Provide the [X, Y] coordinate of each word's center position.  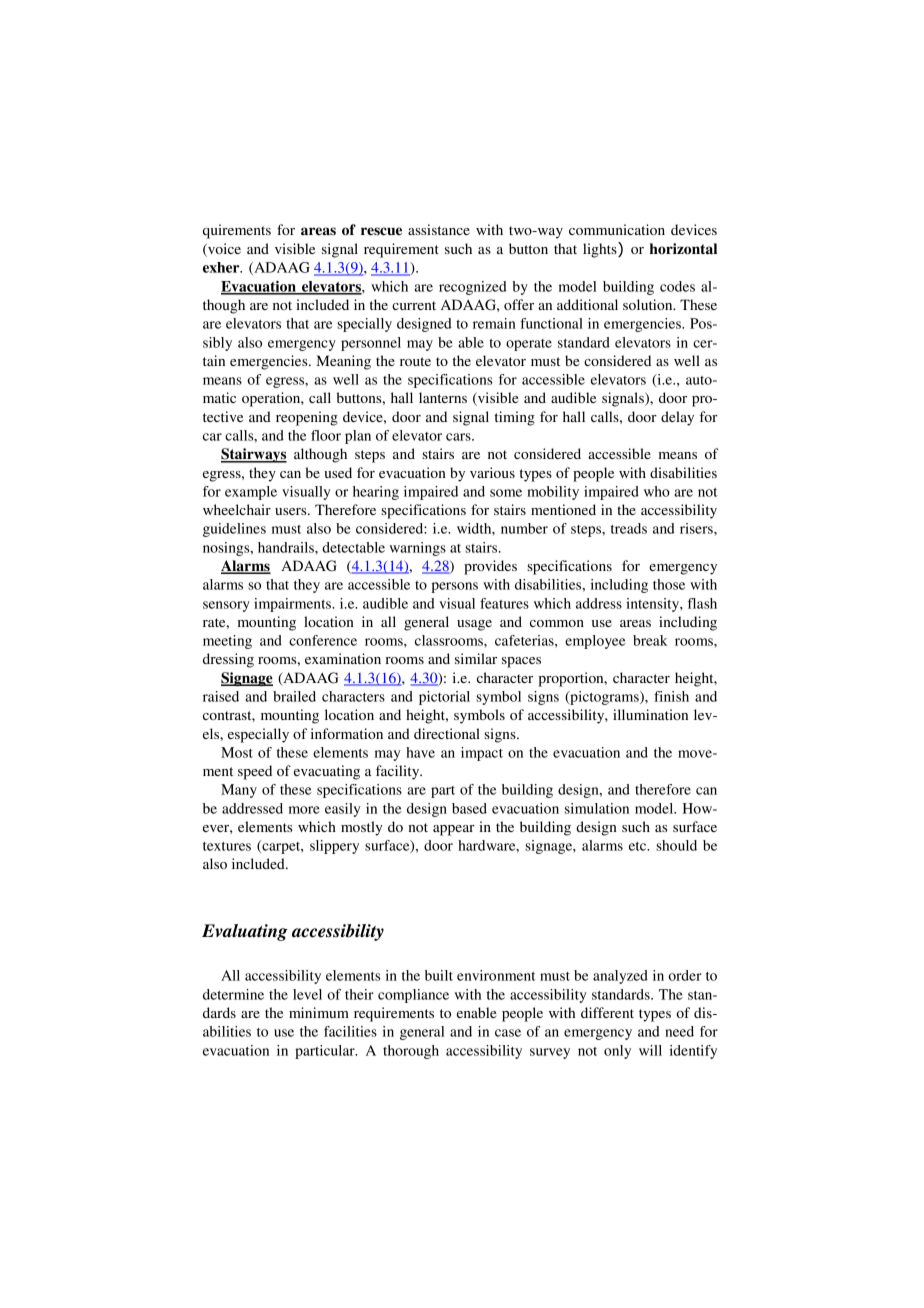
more [304, 810]
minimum [319, 1012]
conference [323, 640]
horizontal [683, 249]
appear [454, 830]
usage [474, 625]
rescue [381, 231]
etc [639, 846]
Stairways [254, 455]
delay [677, 418]
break [650, 640]
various [492, 472]
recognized [473, 288]
